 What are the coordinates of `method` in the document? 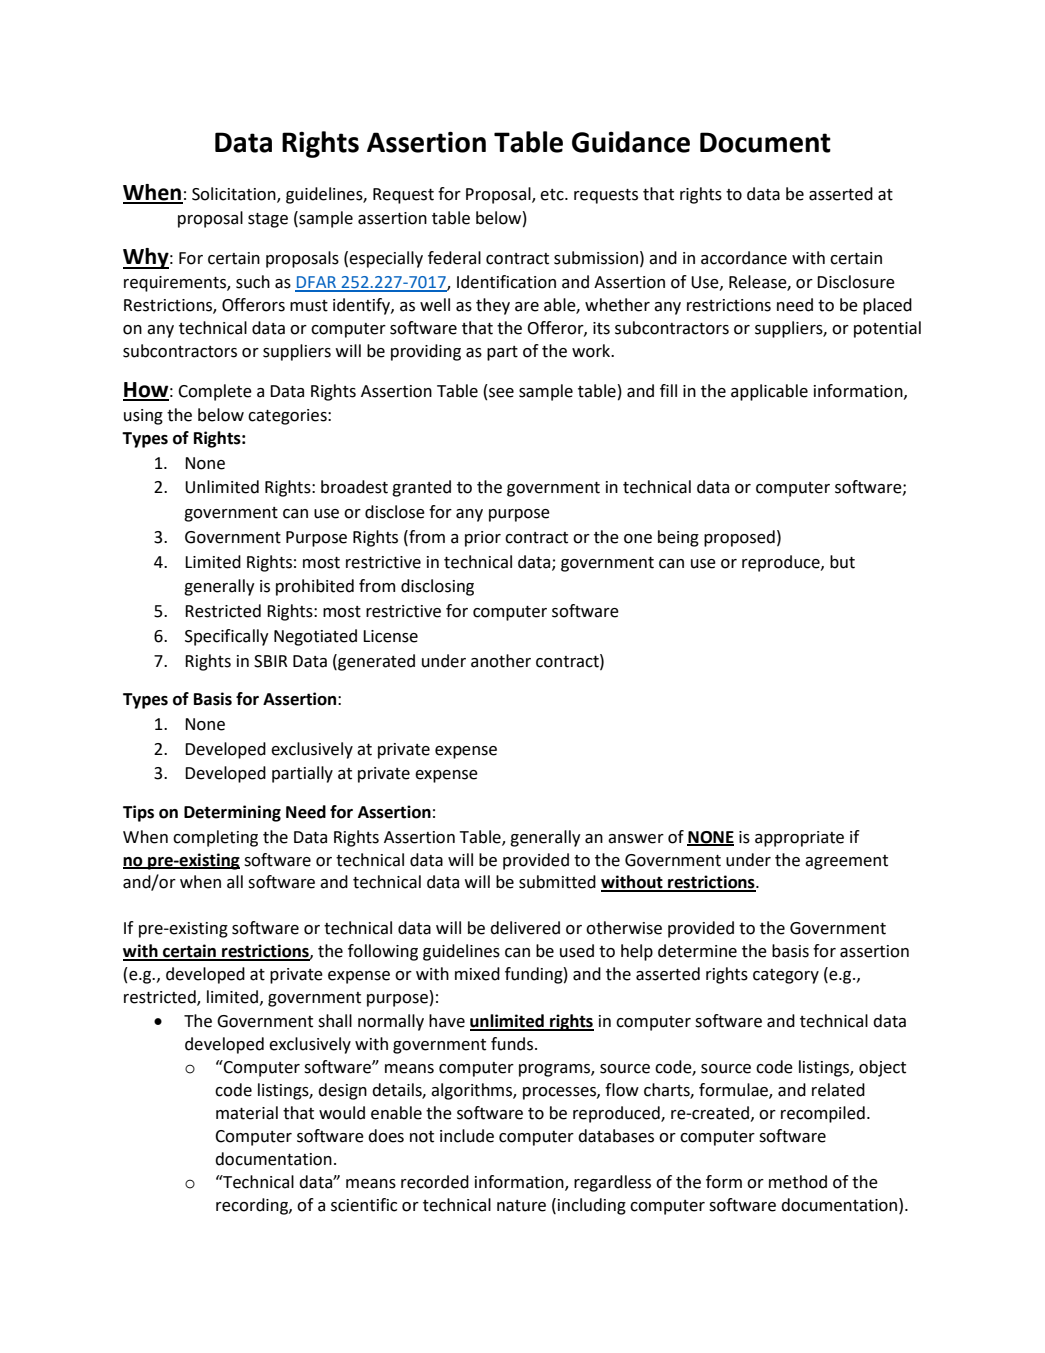 It's located at (798, 1182).
